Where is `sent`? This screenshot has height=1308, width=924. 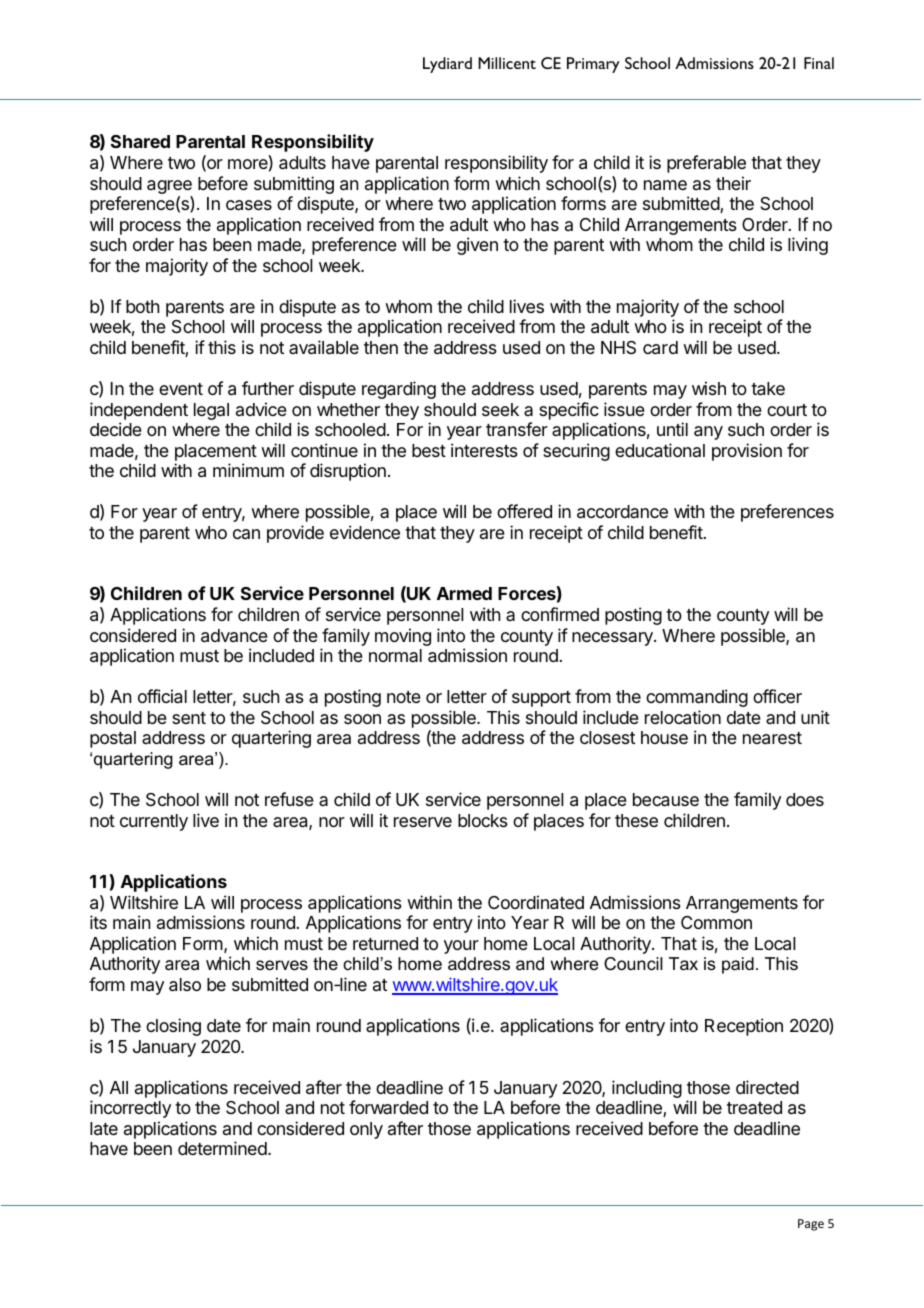 sent is located at coordinates (189, 718).
